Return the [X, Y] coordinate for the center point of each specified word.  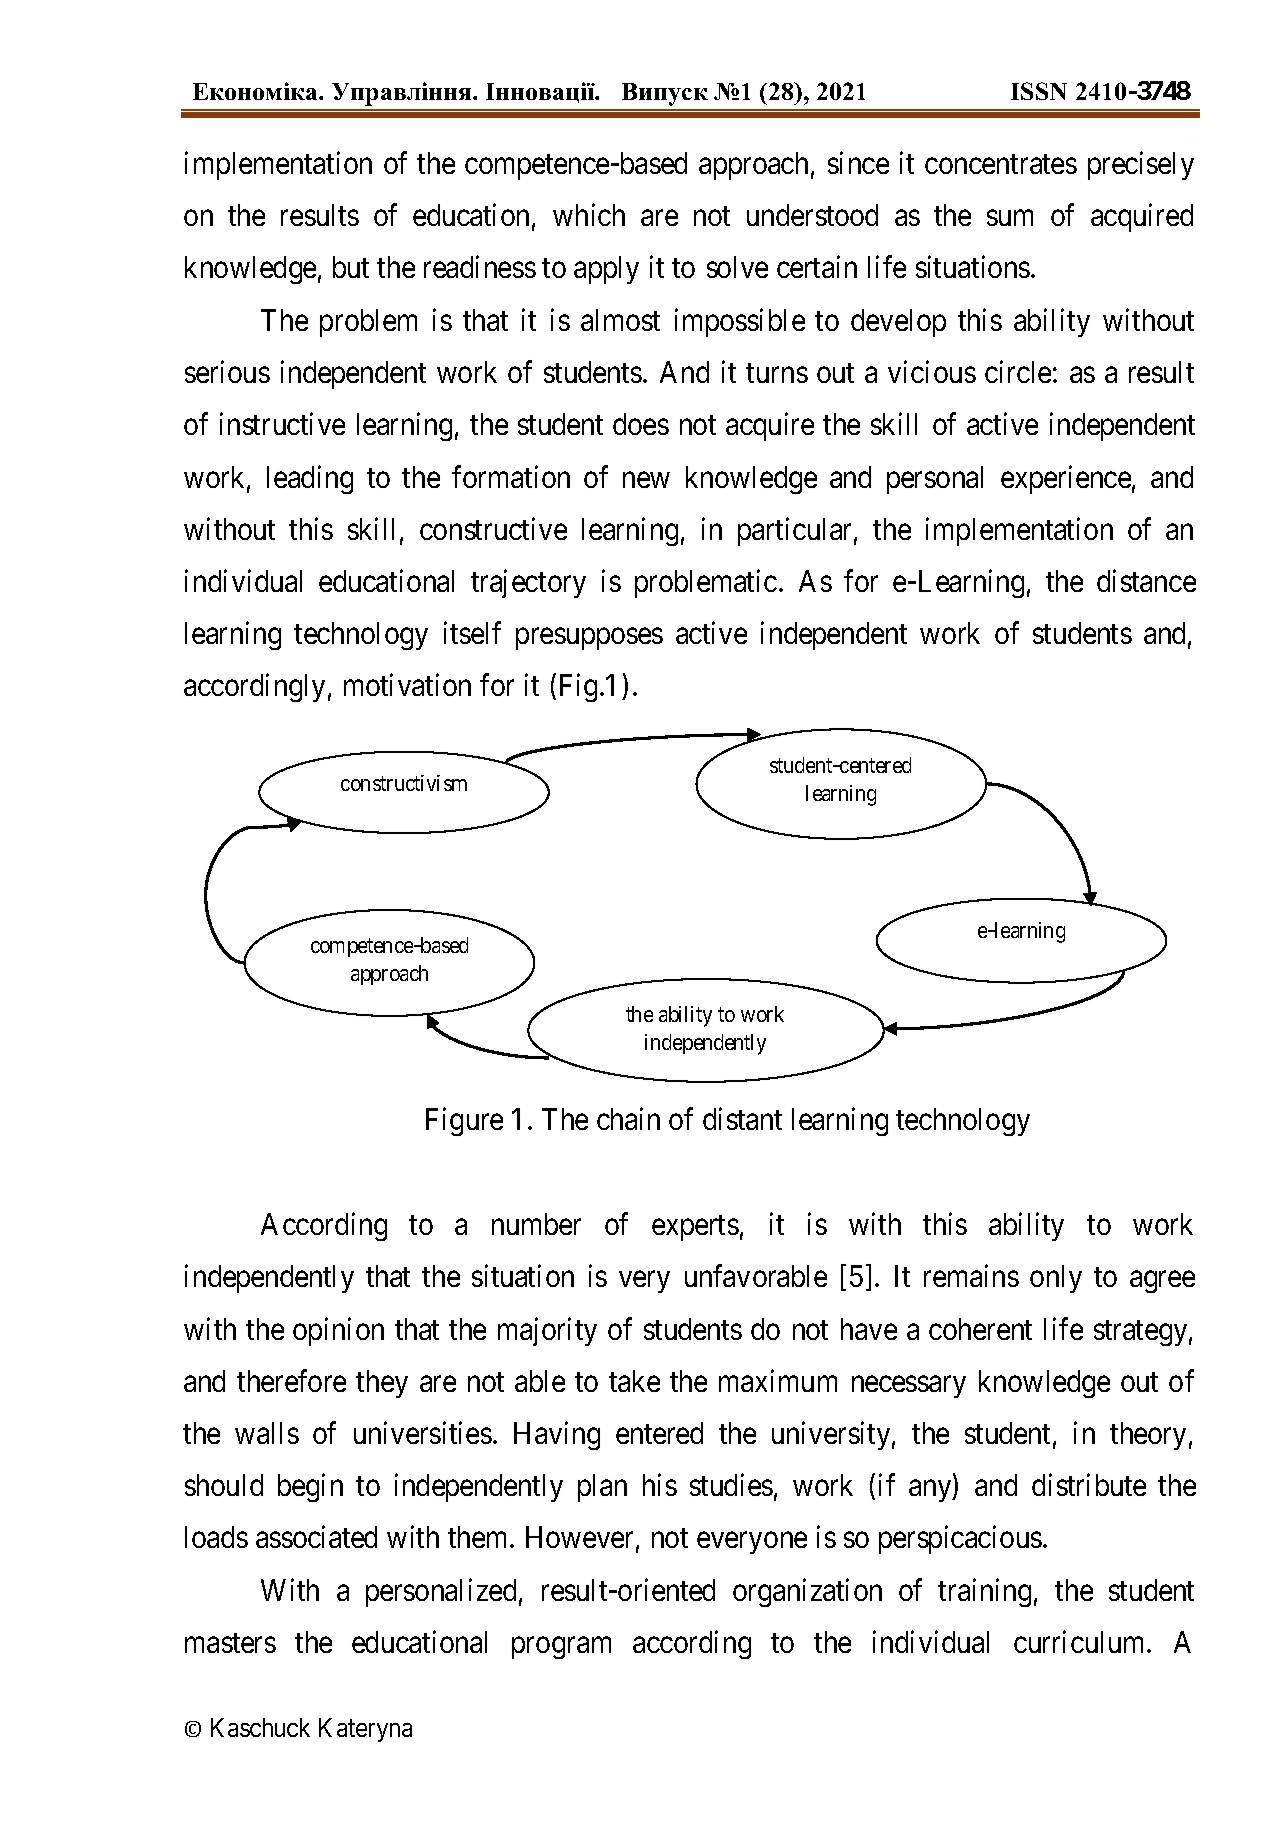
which [589, 214]
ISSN [1039, 91]
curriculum [1081, 1641]
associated [316, 1537]
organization [807, 1592]
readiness [480, 267]
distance [1146, 580]
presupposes [589, 639]
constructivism [404, 783]
